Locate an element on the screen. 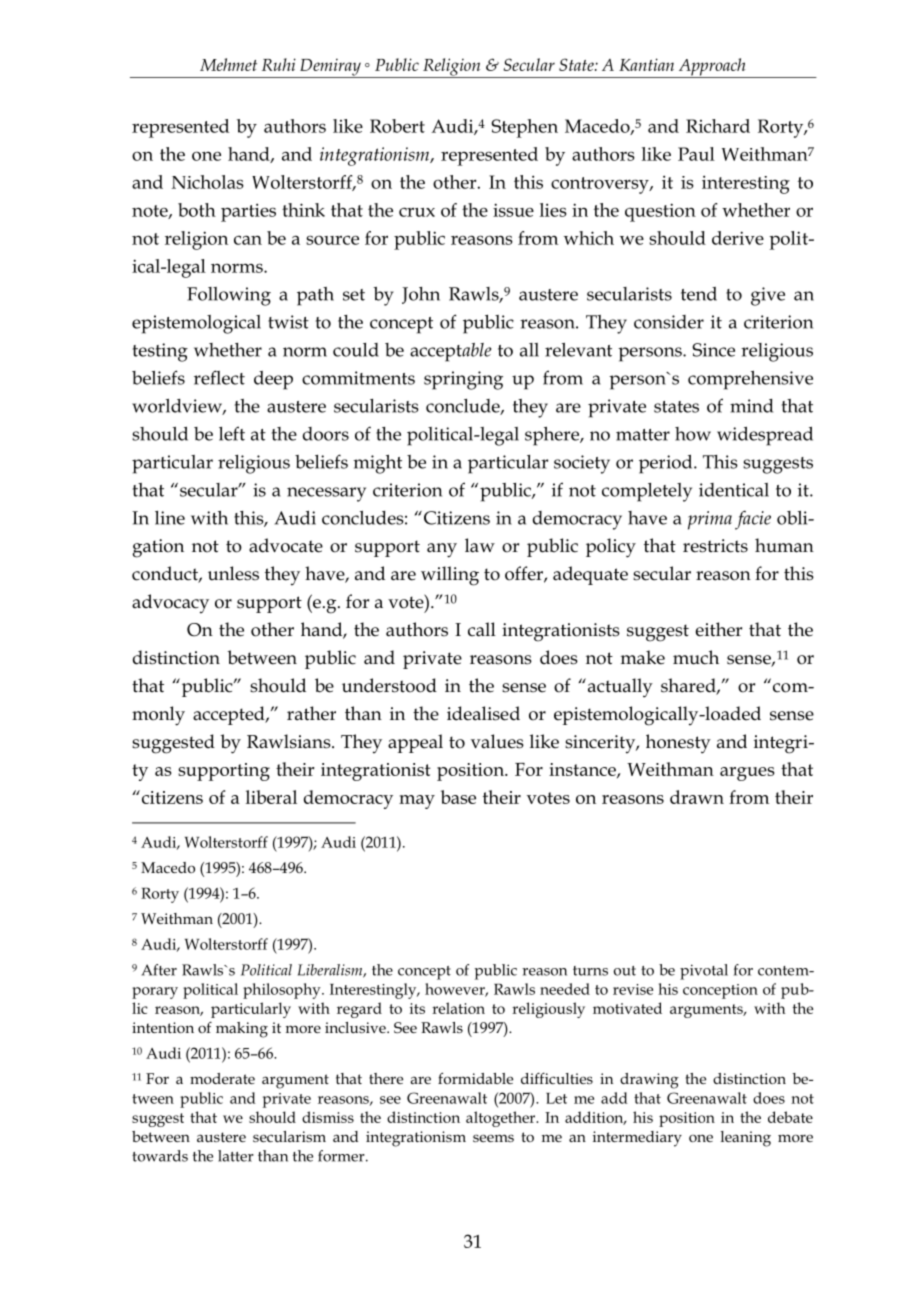  Richard is located at coordinates (718, 126).
